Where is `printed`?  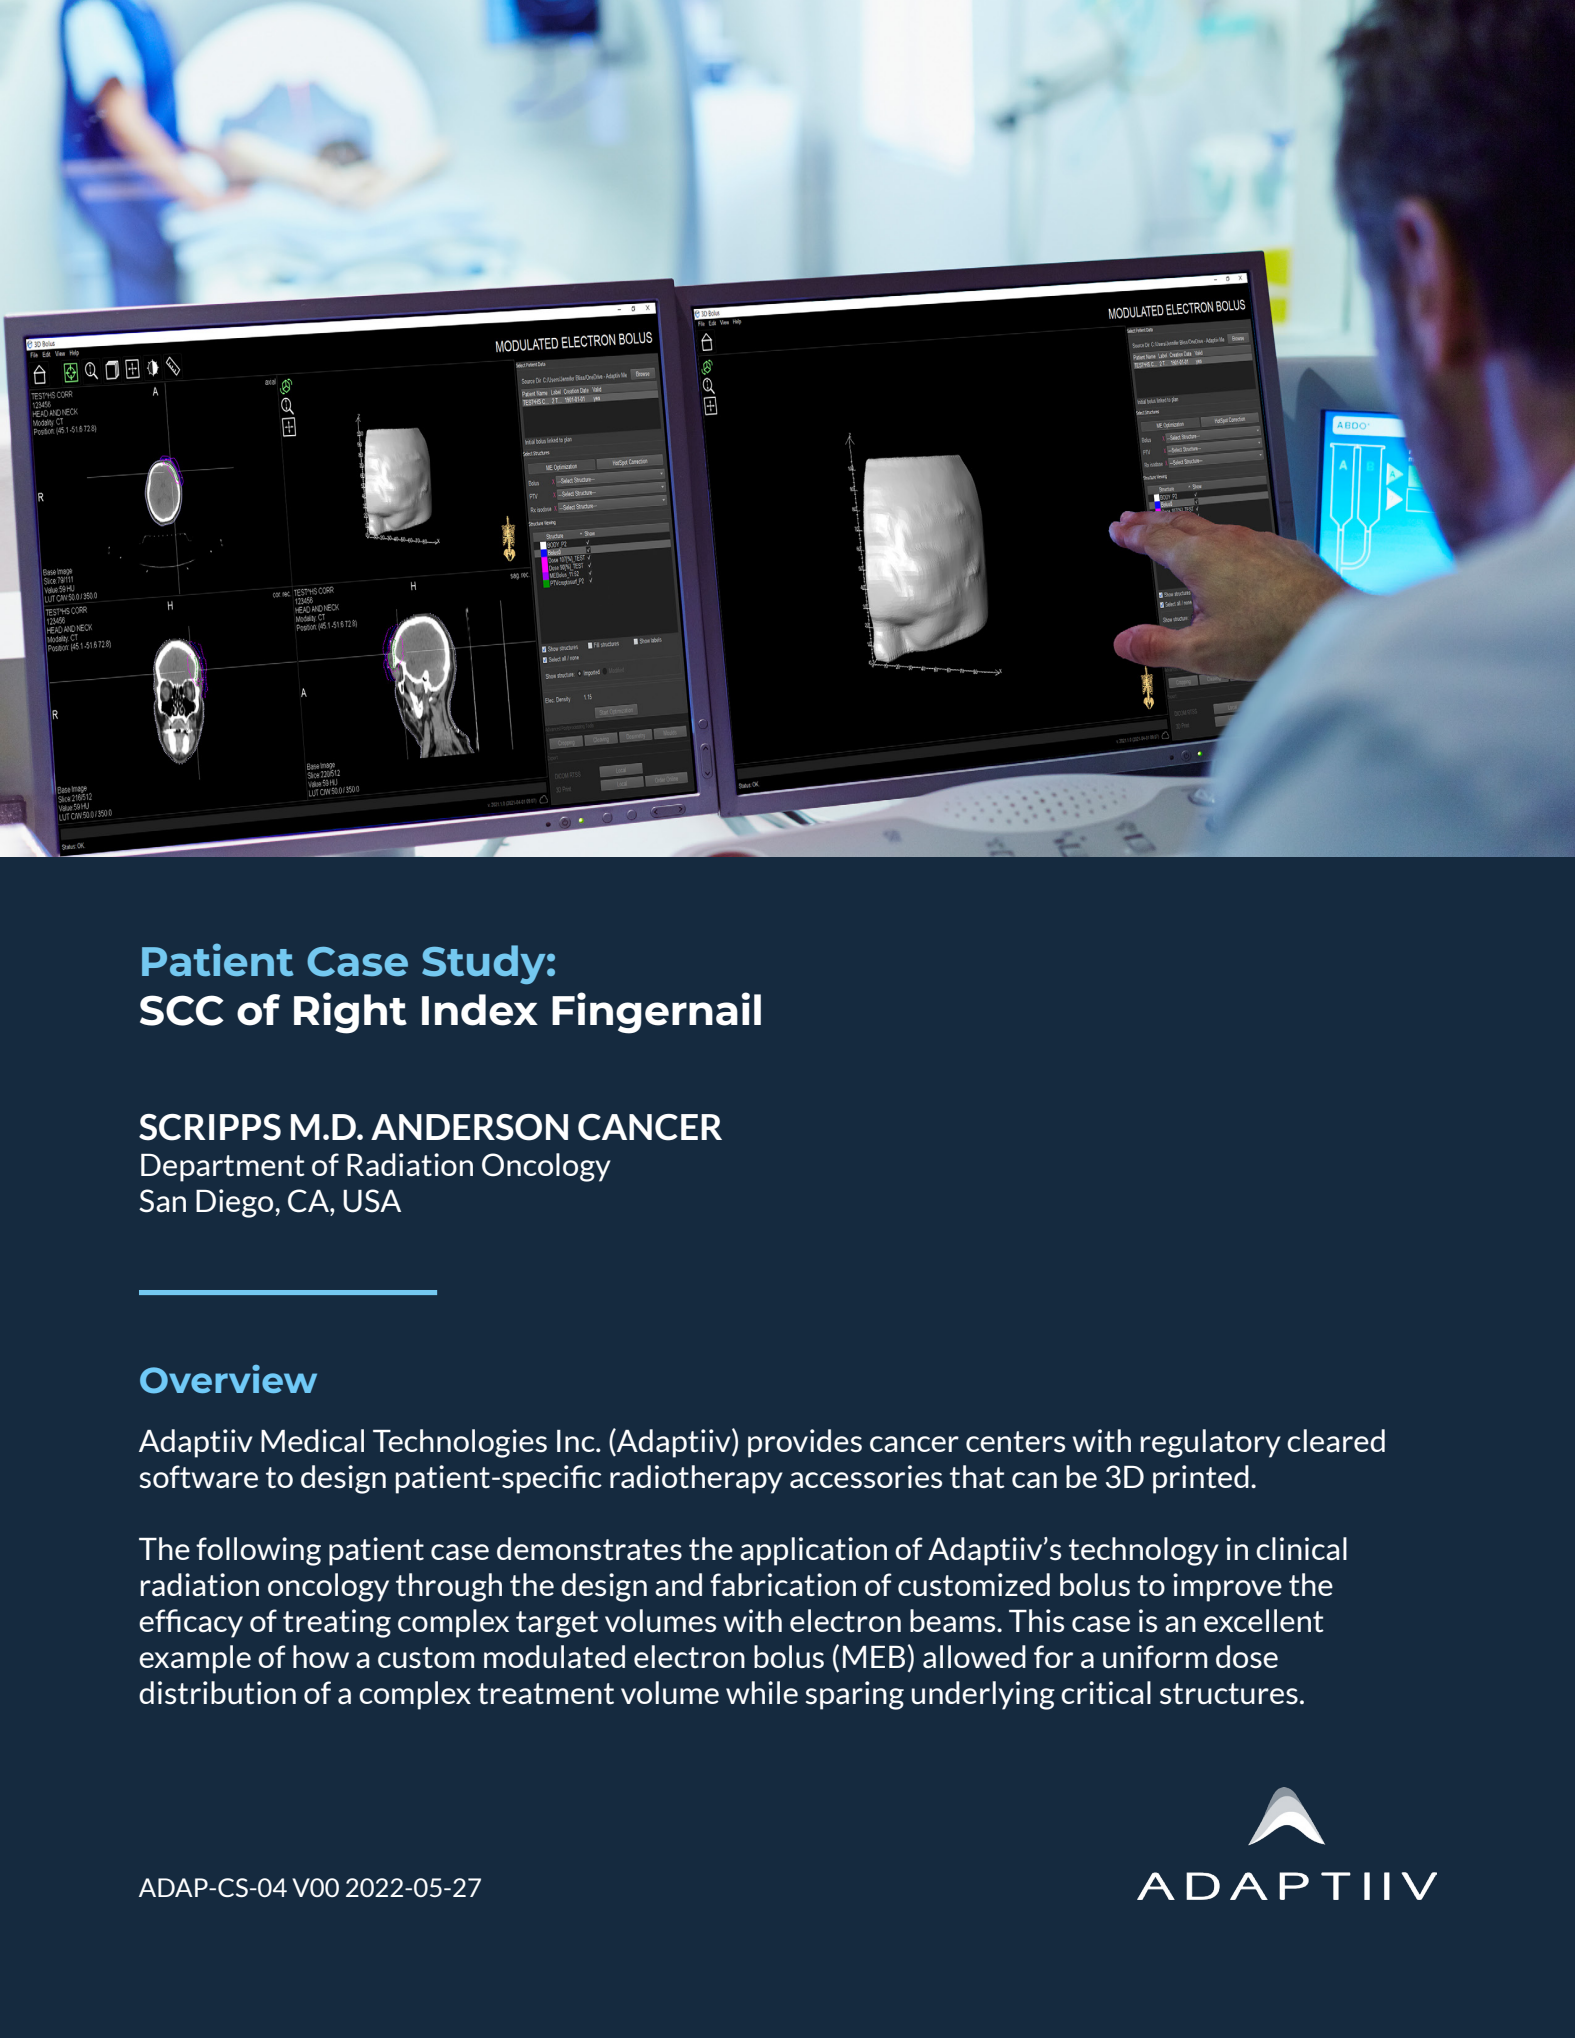
printed is located at coordinates (1201, 1479).
